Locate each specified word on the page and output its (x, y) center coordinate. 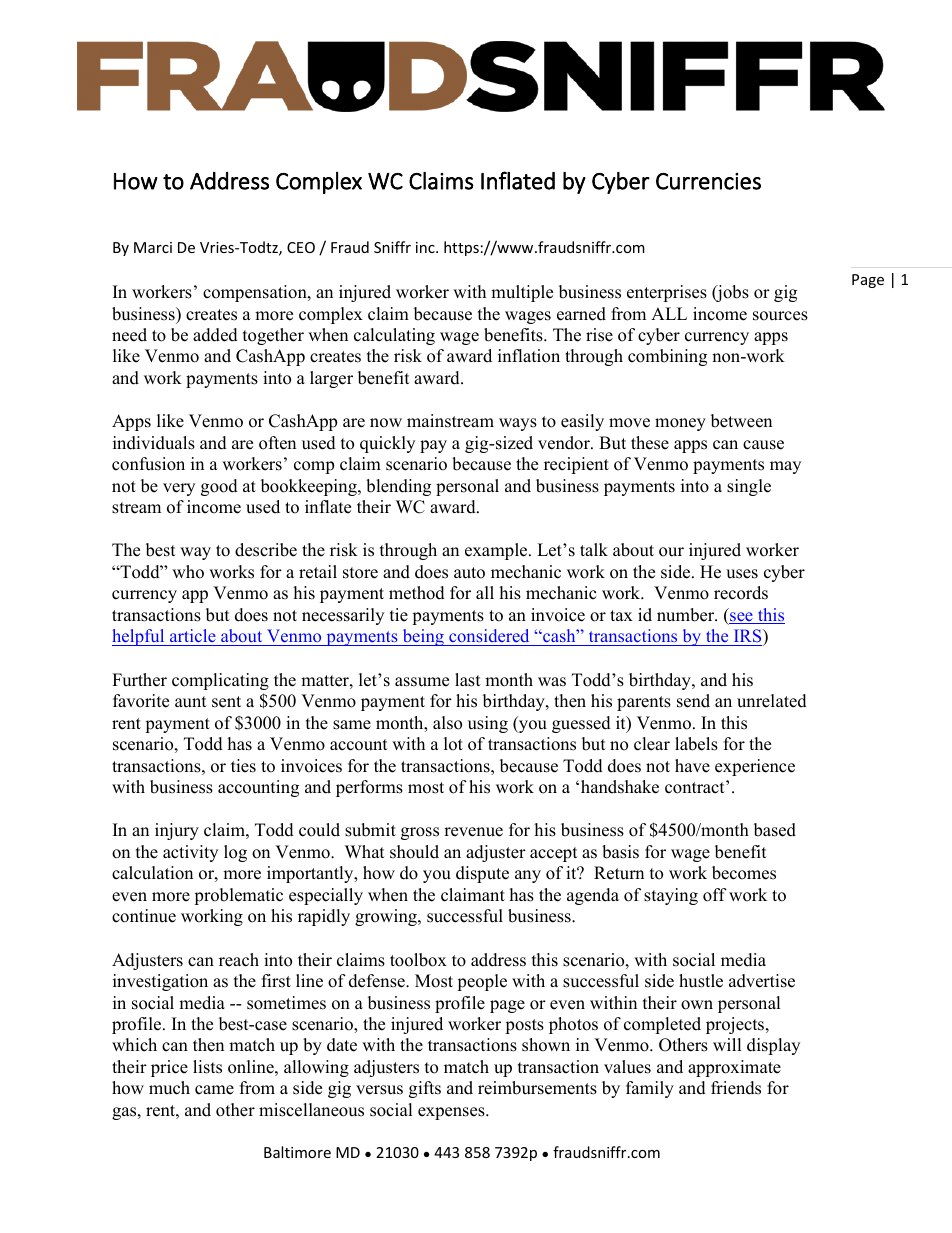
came (214, 1090)
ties (243, 766)
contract (696, 787)
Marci (153, 247)
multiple (522, 293)
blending (398, 487)
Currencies (708, 181)
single (749, 487)
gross (420, 833)
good (219, 487)
